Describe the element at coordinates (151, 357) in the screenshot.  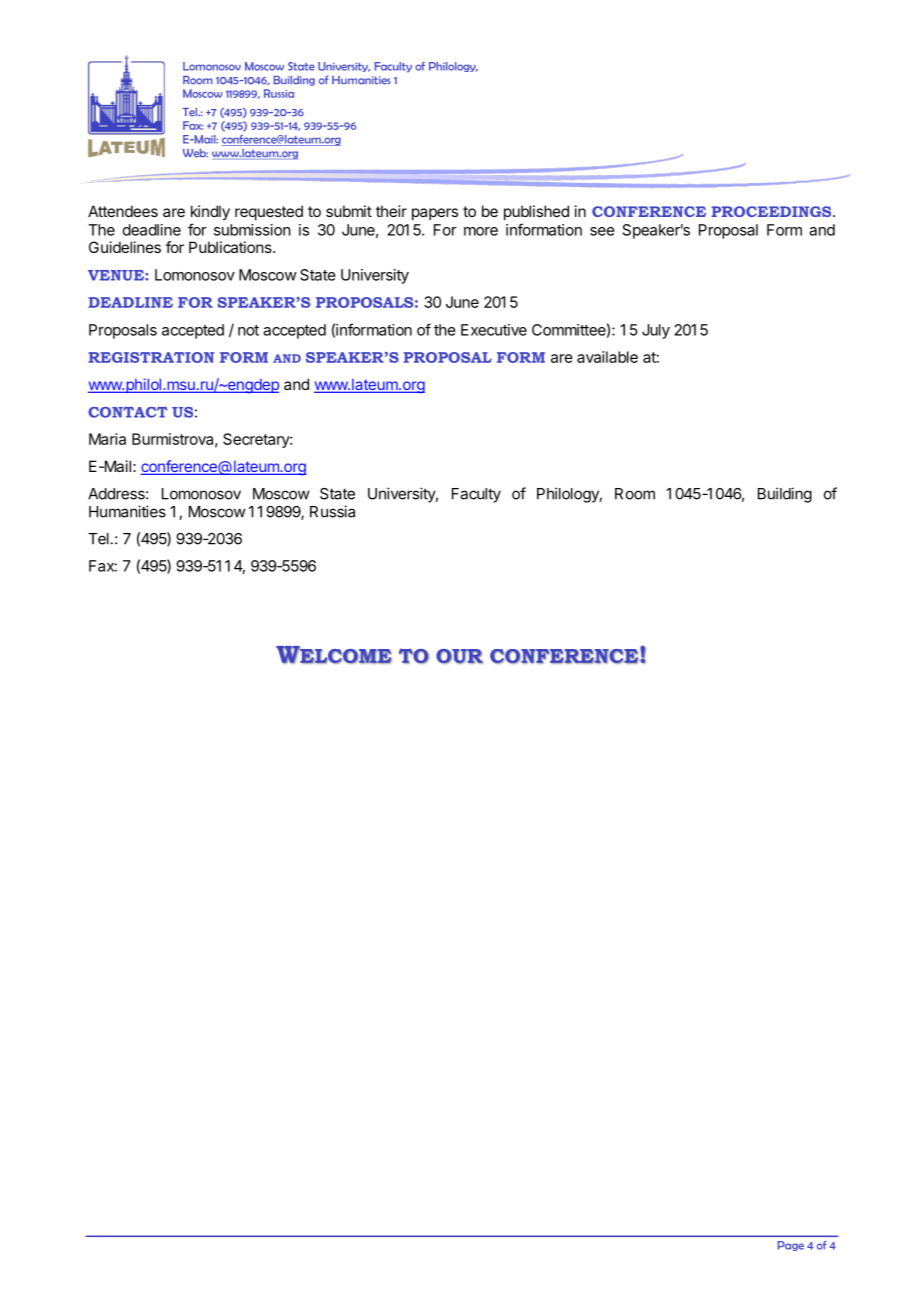
I see `REGISTRATION` at that location.
